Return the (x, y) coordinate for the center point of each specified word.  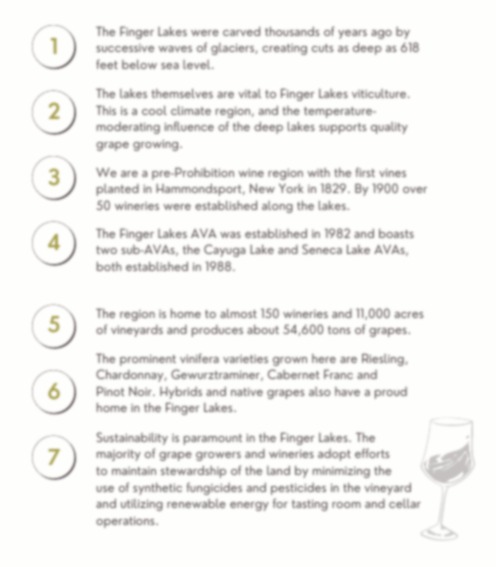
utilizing (142, 505)
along (277, 207)
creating (284, 49)
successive (125, 48)
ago (381, 34)
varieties (245, 359)
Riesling (384, 359)
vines (392, 173)
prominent (148, 360)
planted (118, 190)
